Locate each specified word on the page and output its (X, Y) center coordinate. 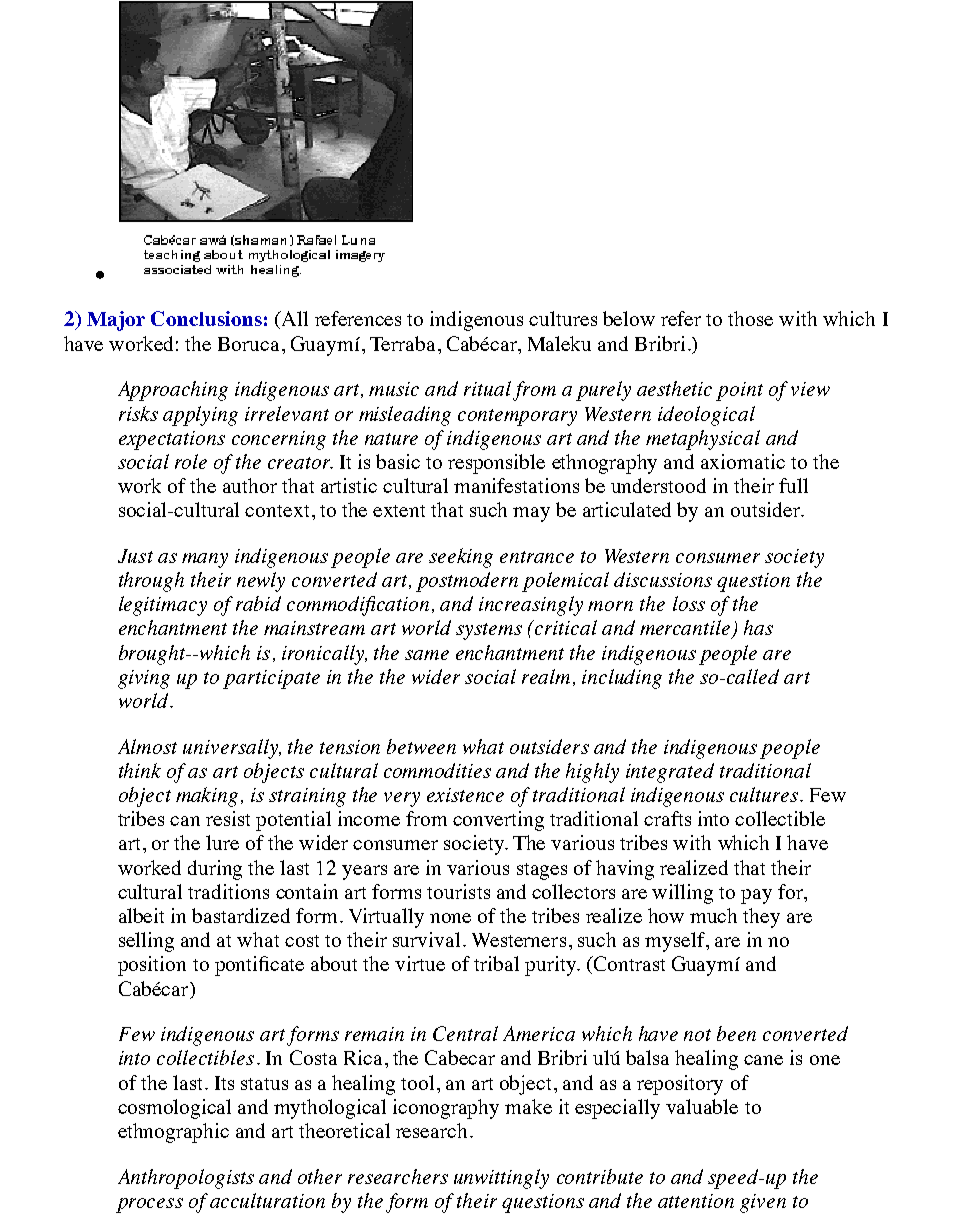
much (713, 915)
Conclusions (206, 318)
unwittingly (501, 1179)
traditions (228, 891)
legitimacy (163, 606)
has (758, 627)
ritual (487, 388)
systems (489, 631)
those (750, 318)
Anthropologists (186, 1179)
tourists (458, 891)
